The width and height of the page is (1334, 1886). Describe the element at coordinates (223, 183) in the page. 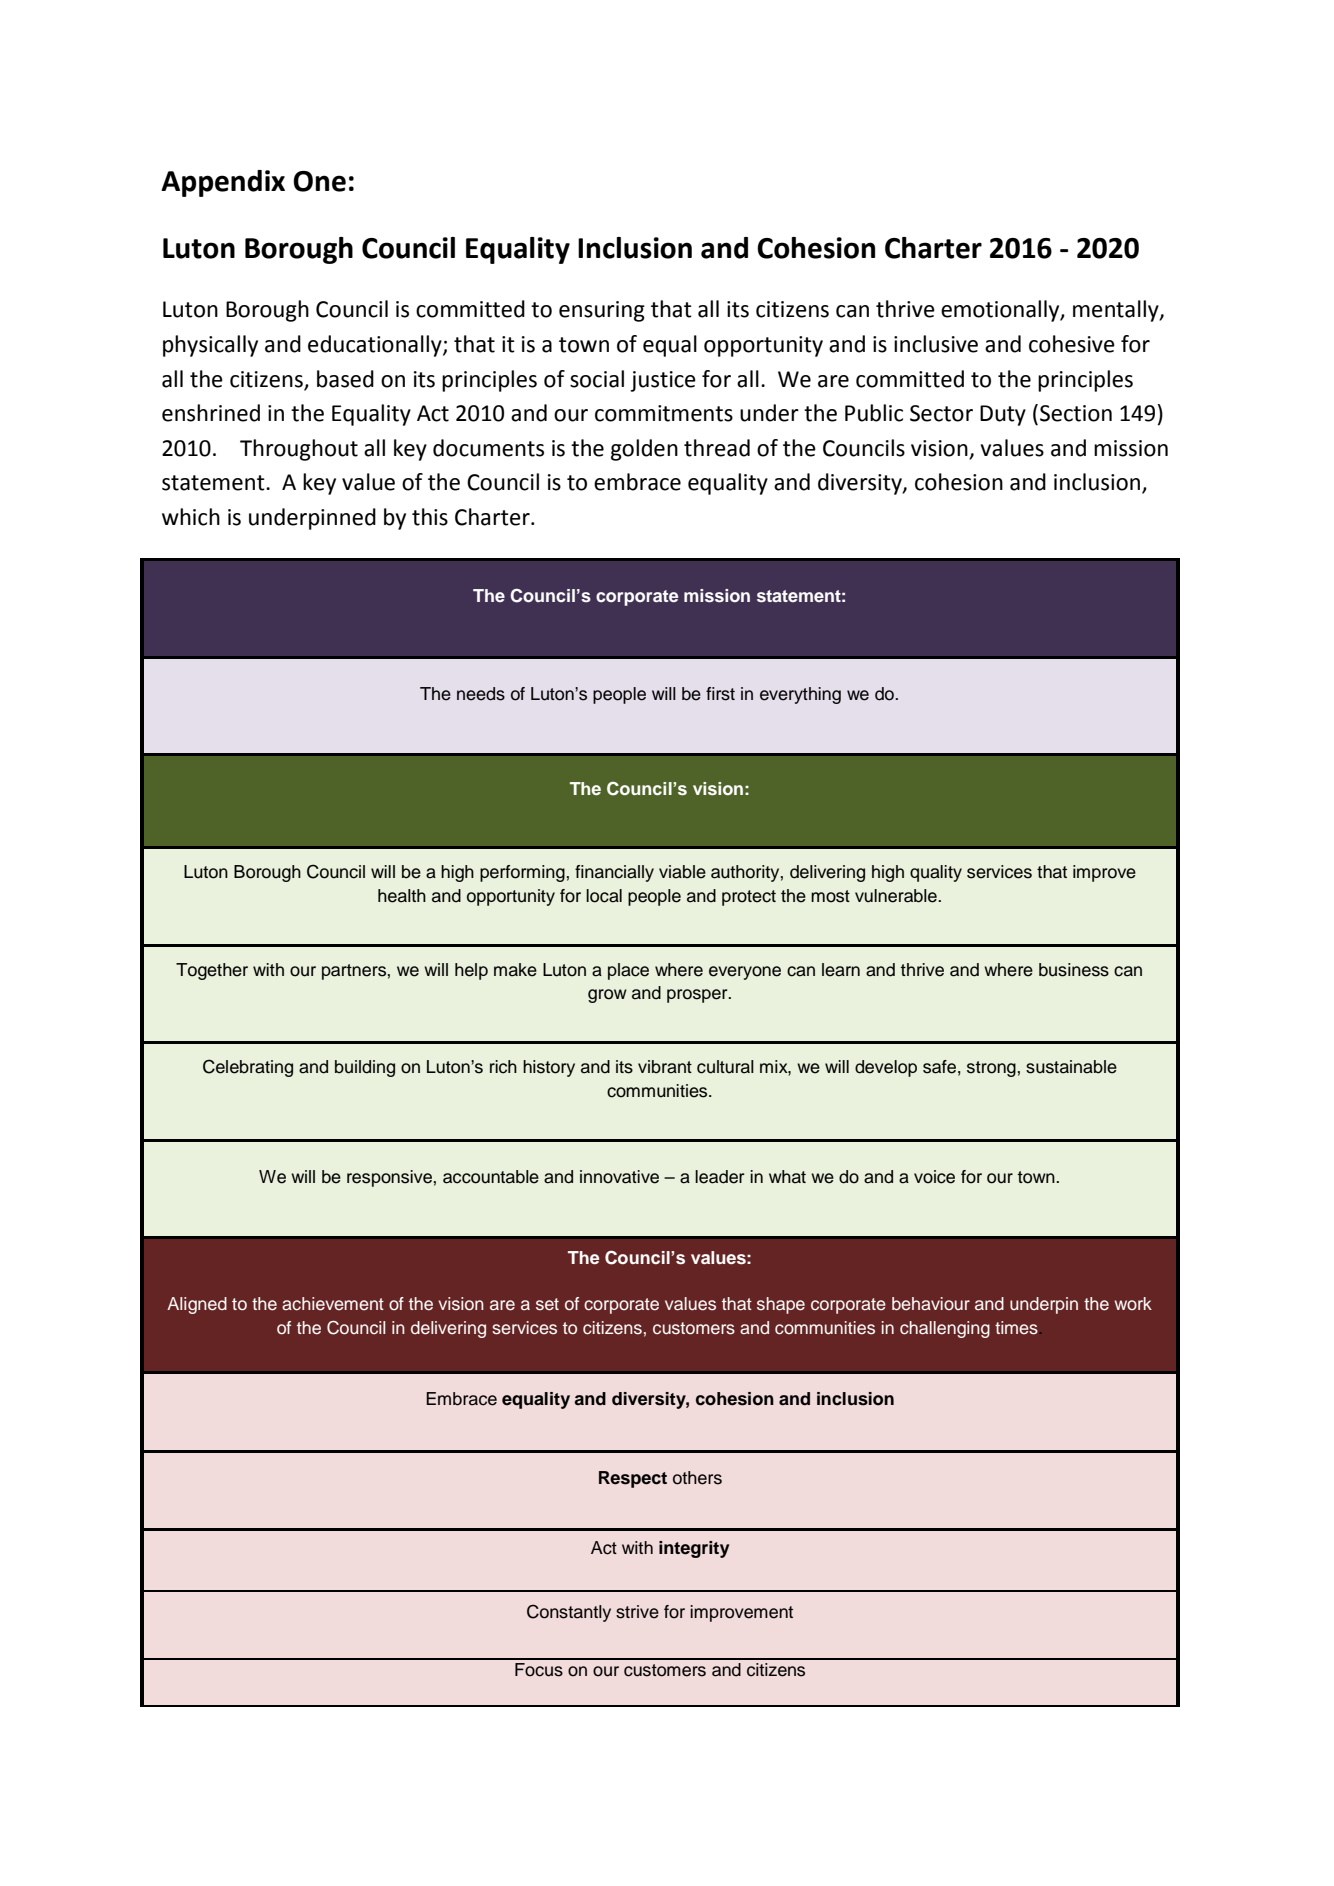

I see `Appendix` at that location.
